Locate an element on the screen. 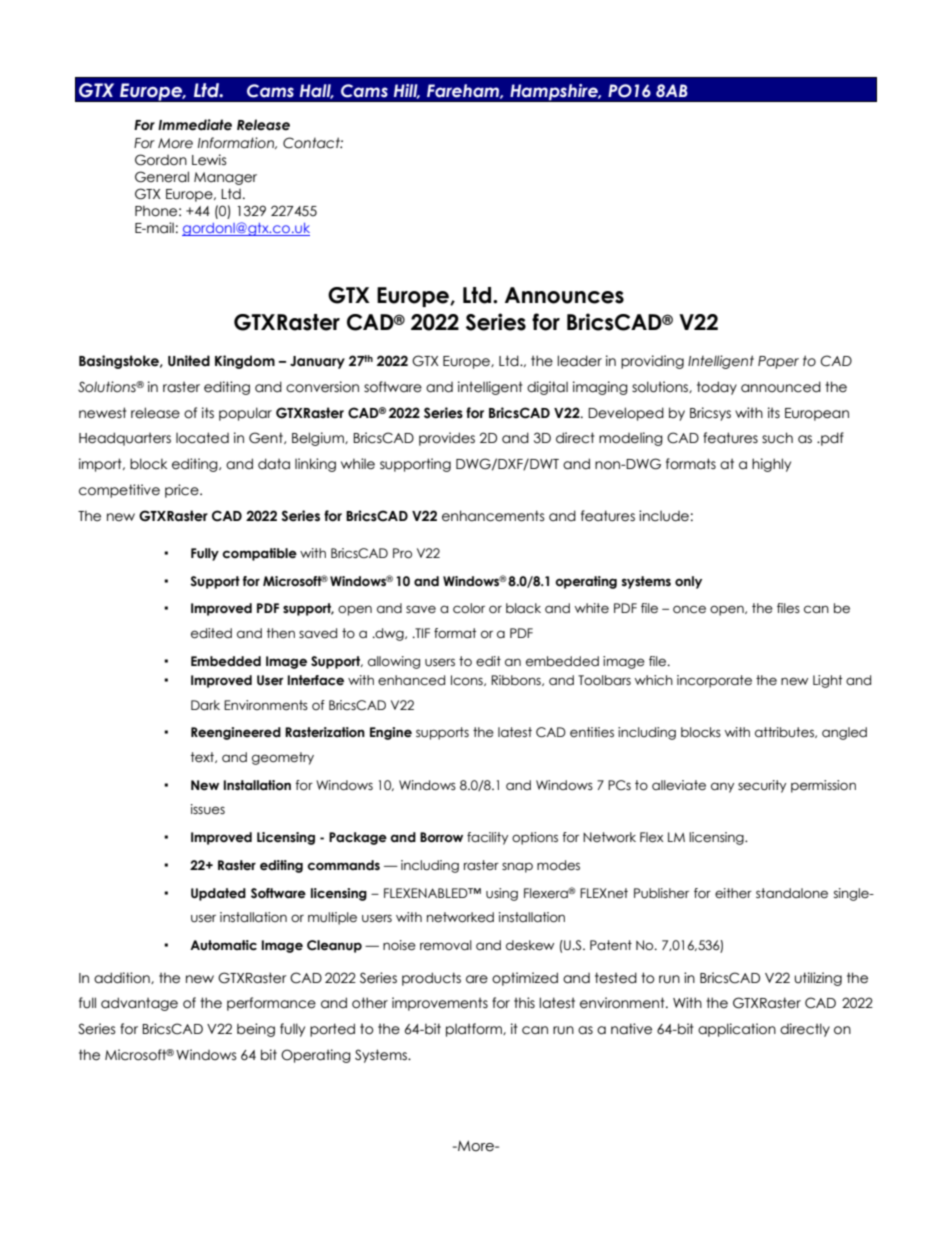  Hill is located at coordinates (407, 91).
